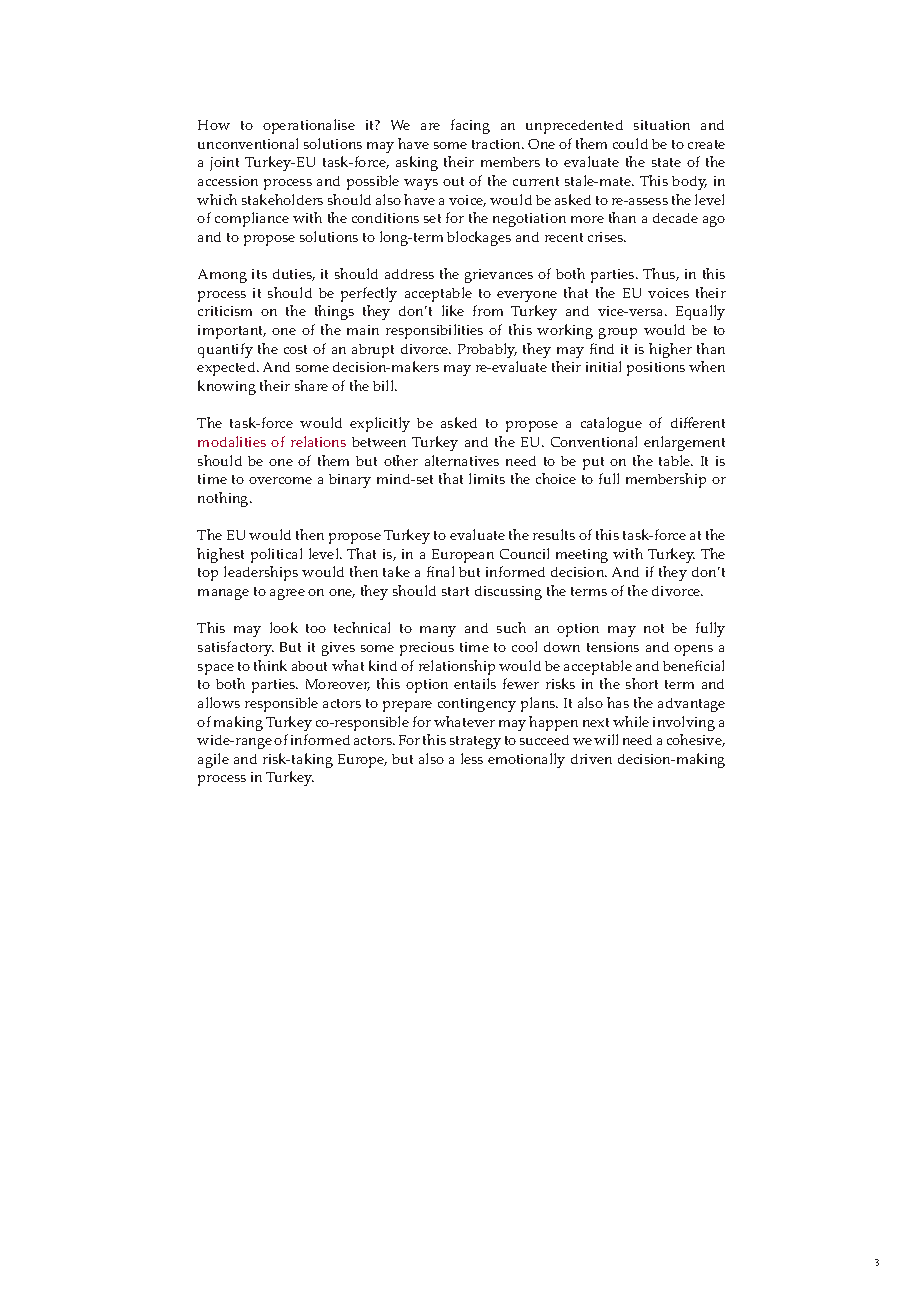  I want to click on strategy, so click(475, 742).
